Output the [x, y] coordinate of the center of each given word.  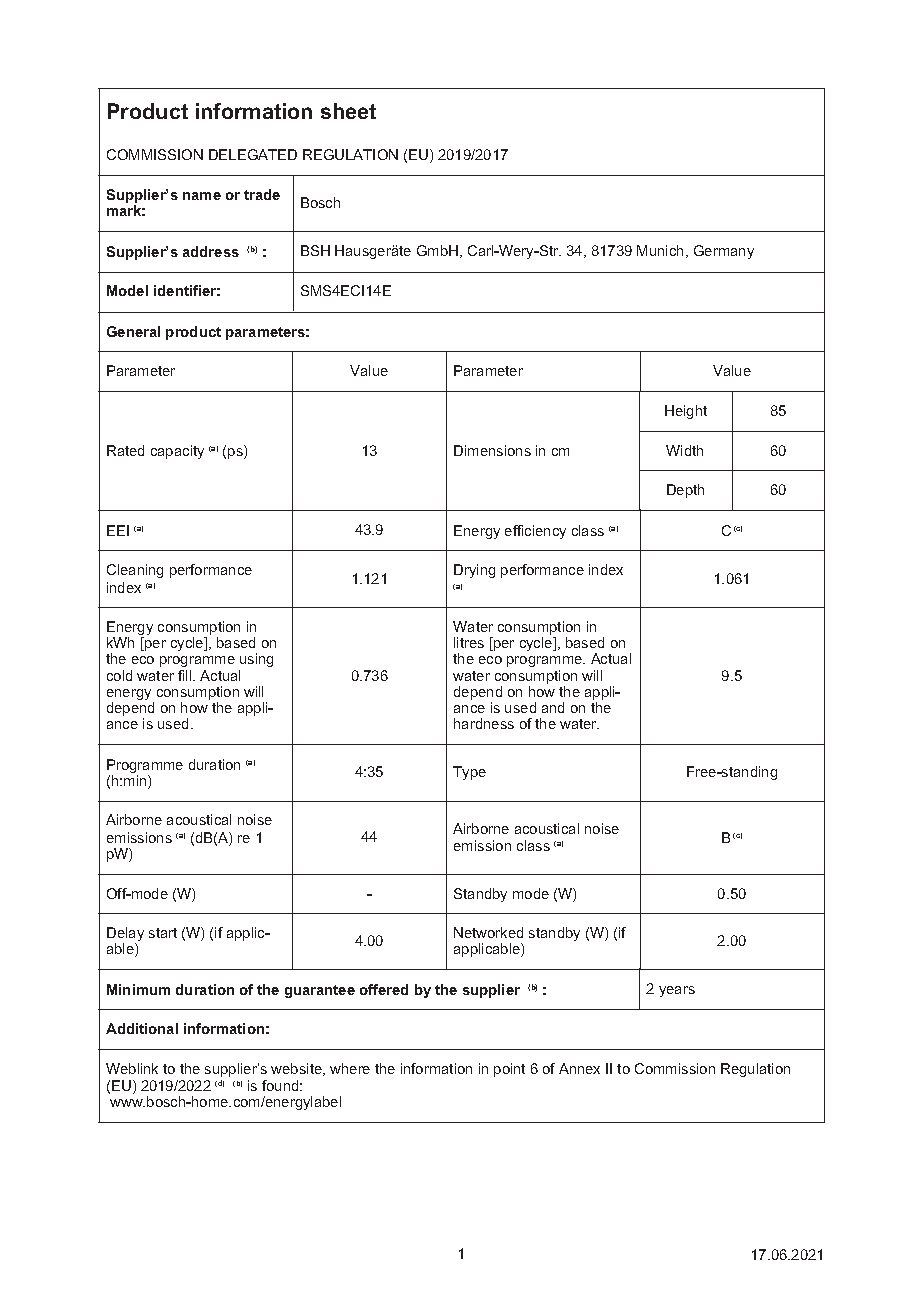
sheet [348, 111]
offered [384, 989]
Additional [142, 1028]
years [677, 991]
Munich [660, 250]
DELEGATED [253, 154]
